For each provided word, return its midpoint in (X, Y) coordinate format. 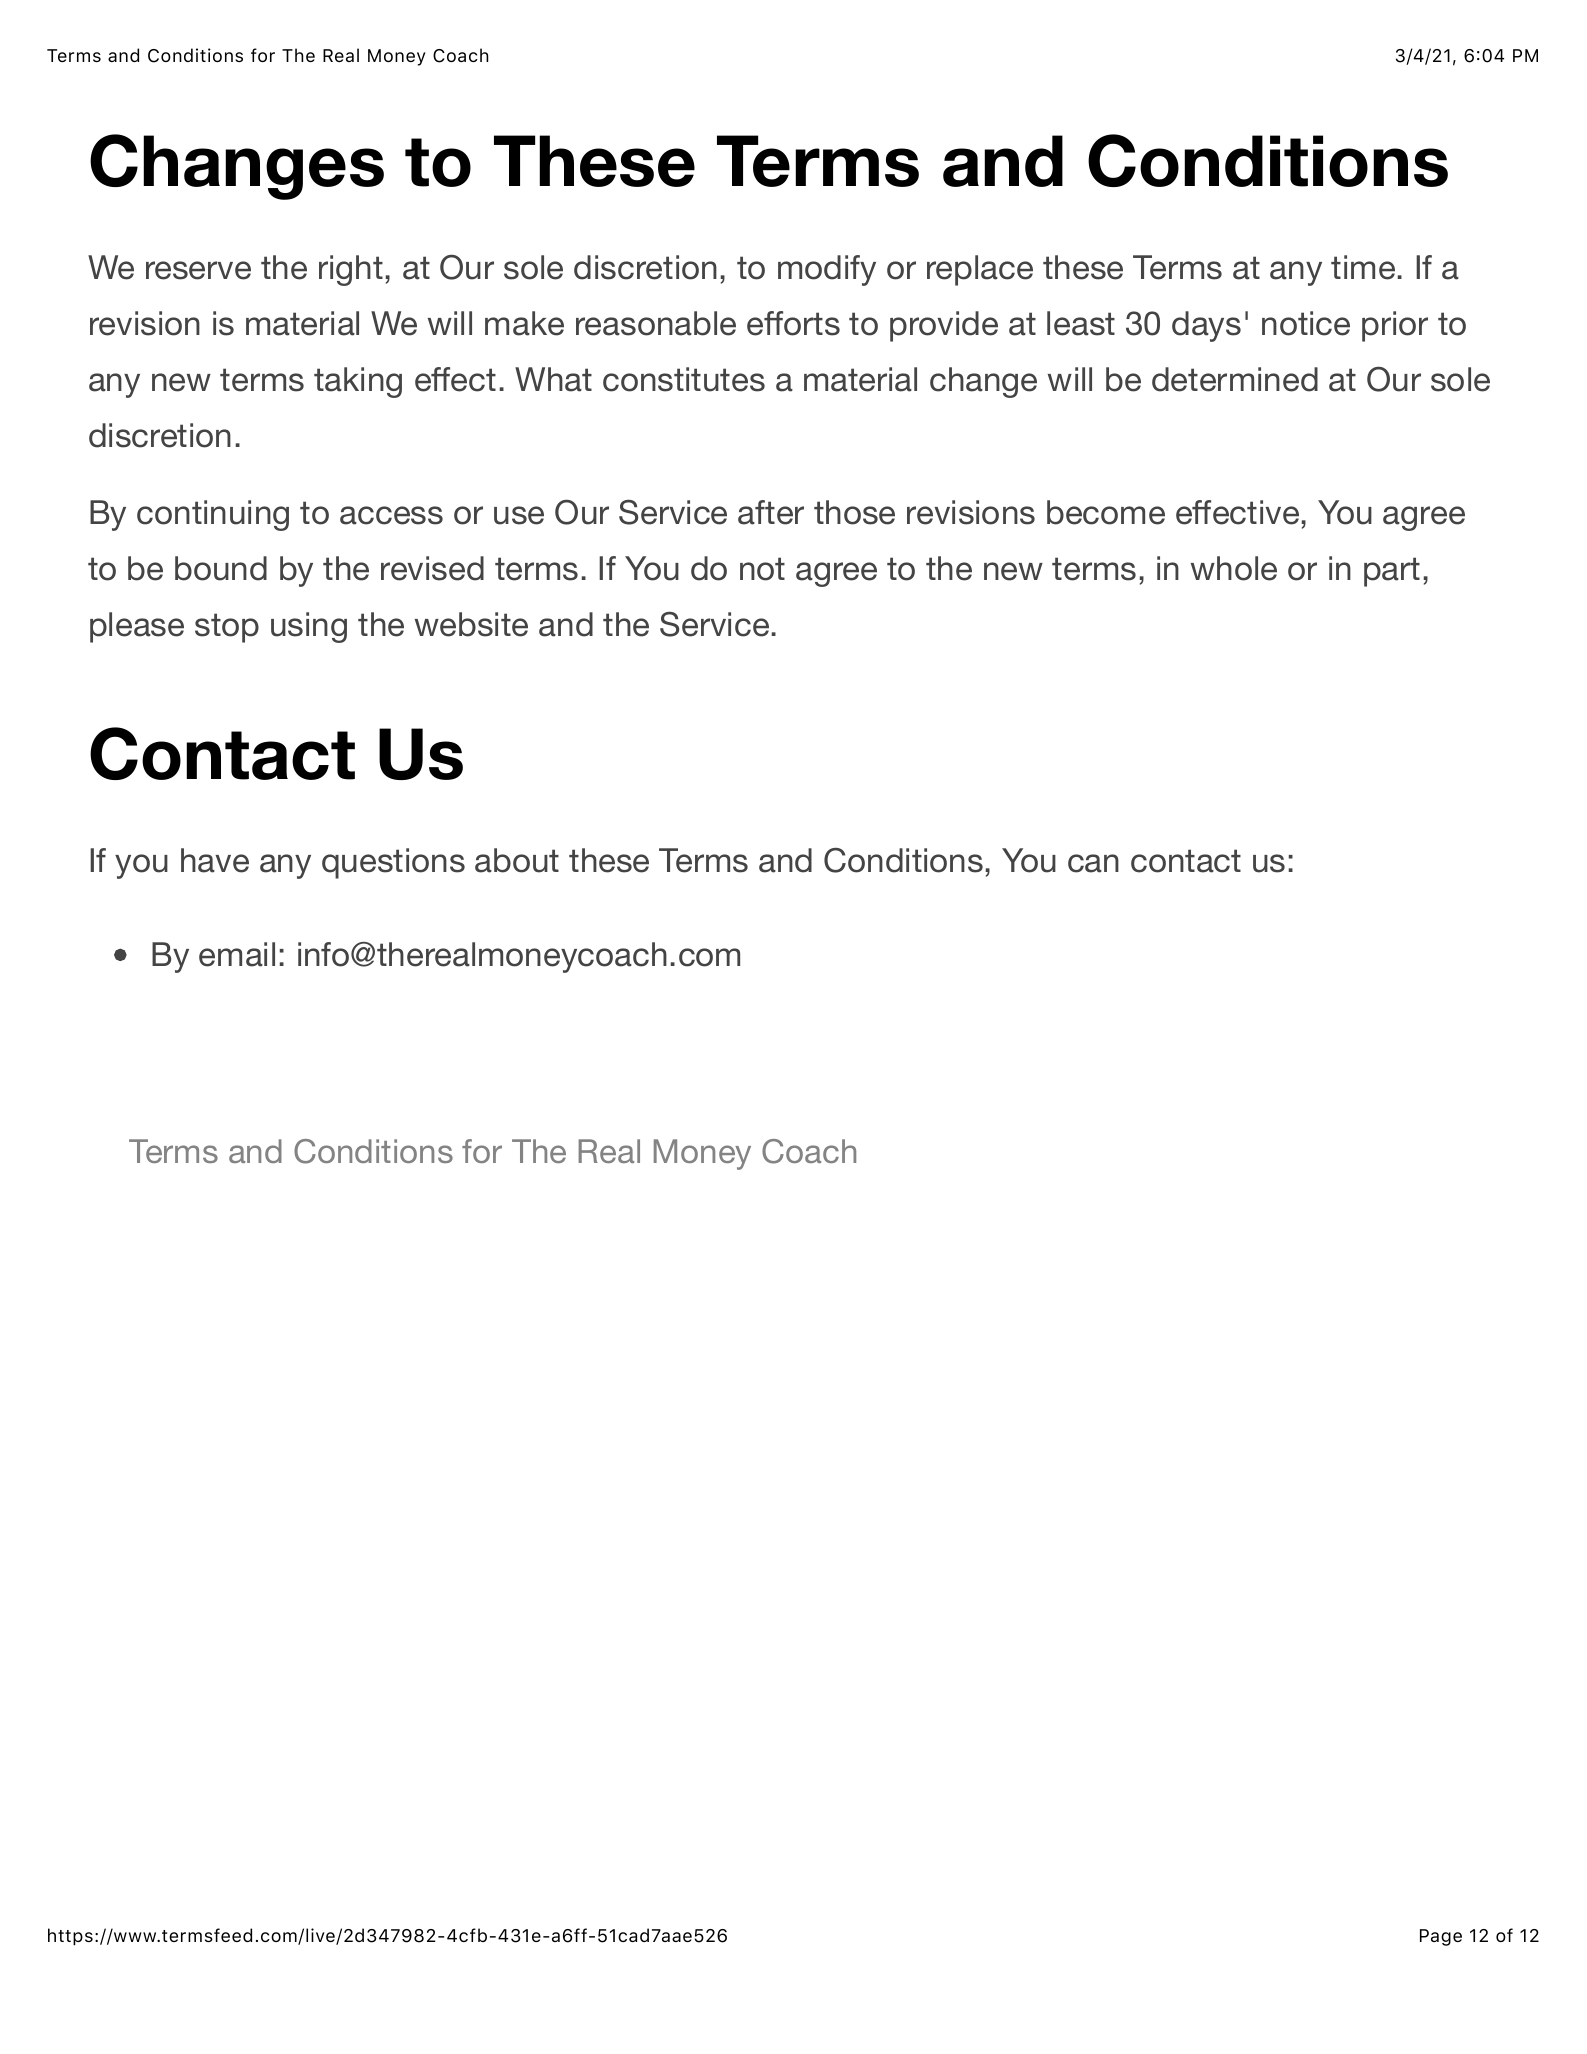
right (351, 270)
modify (827, 270)
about (517, 860)
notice (1306, 323)
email (237, 954)
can (1093, 863)
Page (1441, 1937)
